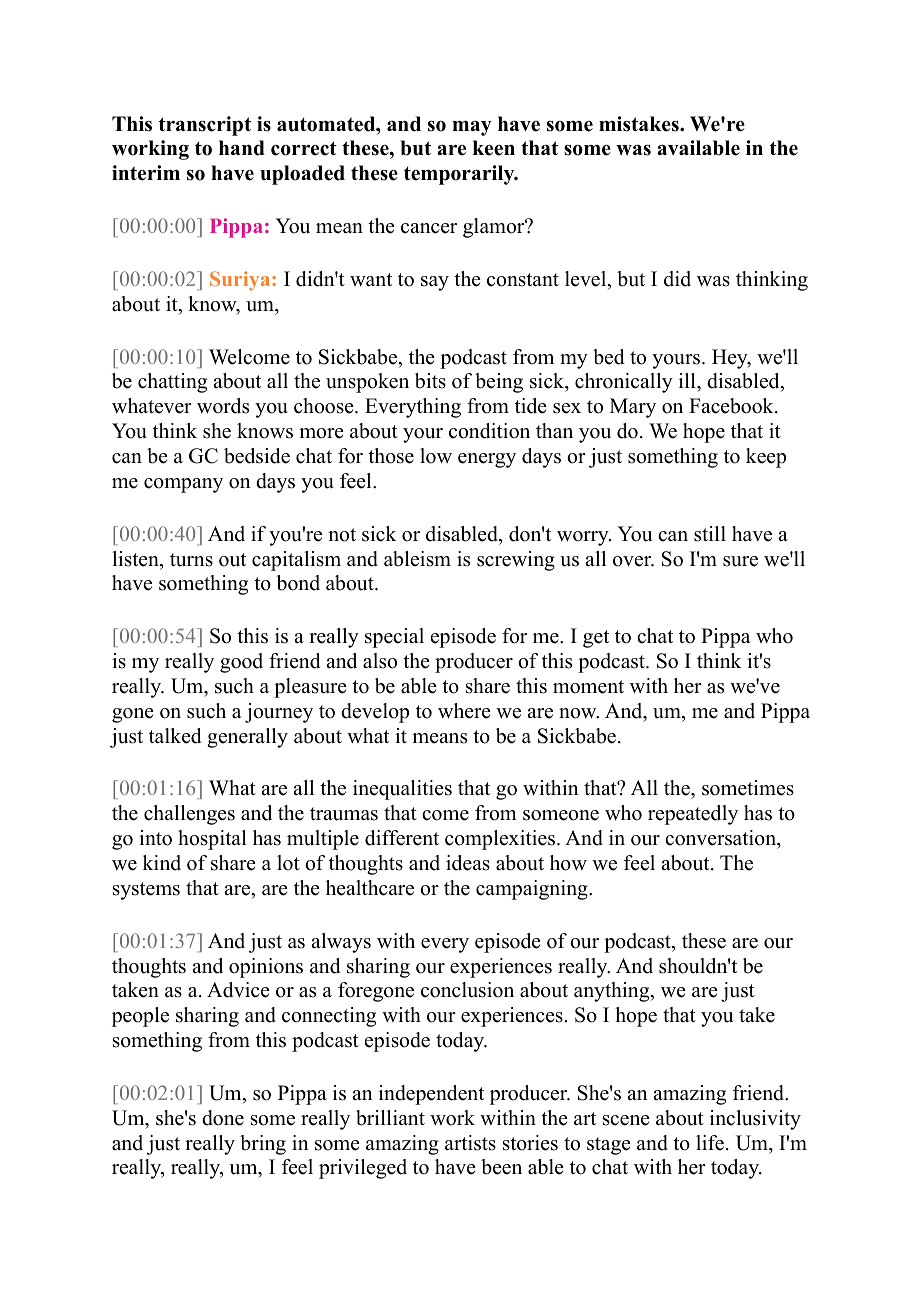  I want to click on keen, so click(494, 148).
